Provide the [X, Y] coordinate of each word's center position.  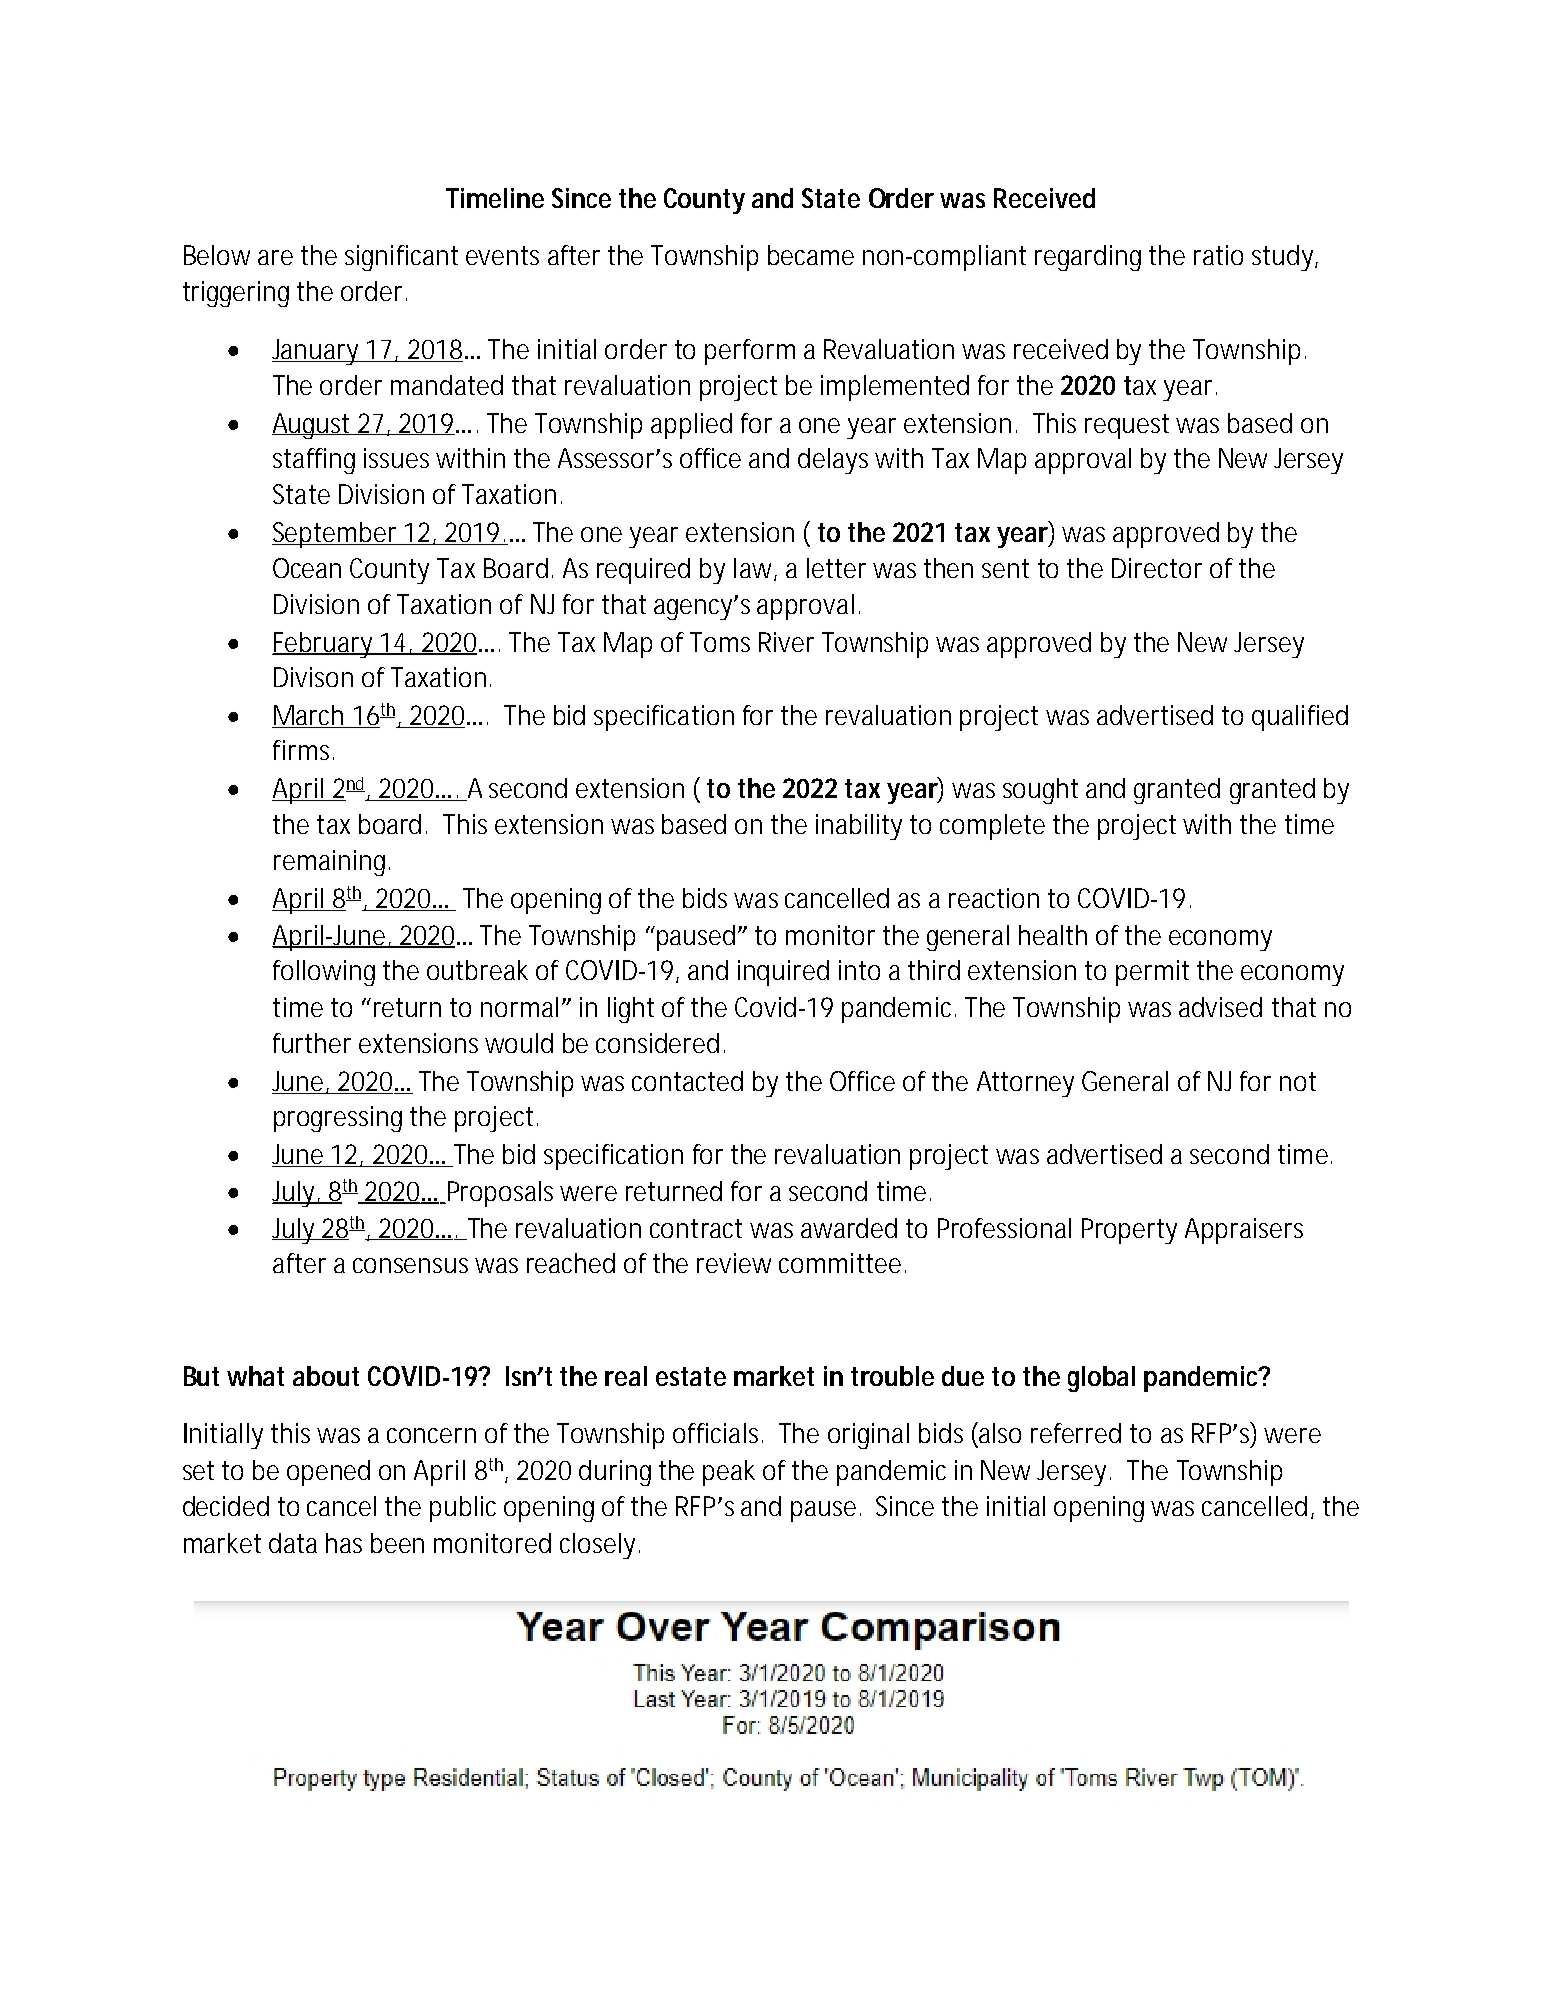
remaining [329, 863]
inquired [783, 973]
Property [1129, 1231]
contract [696, 1228]
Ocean [307, 568]
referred [1076, 1433]
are [275, 257]
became [811, 255]
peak [729, 1473]
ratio [1218, 255]
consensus [410, 1265]
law [754, 569]
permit [1152, 973]
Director [1157, 568]
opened [328, 1473]
